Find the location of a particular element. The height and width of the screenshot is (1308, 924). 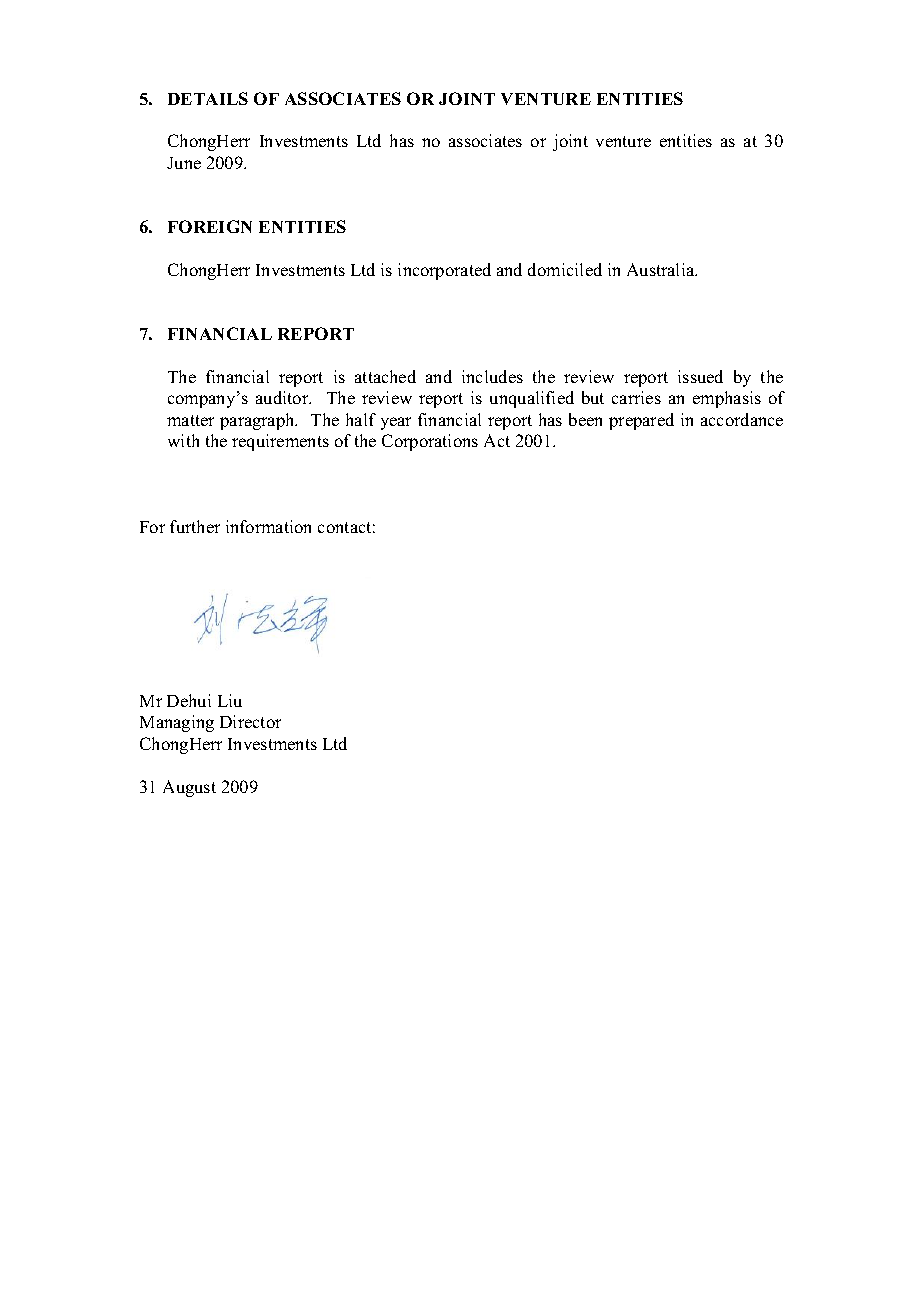

August is located at coordinates (189, 788).
